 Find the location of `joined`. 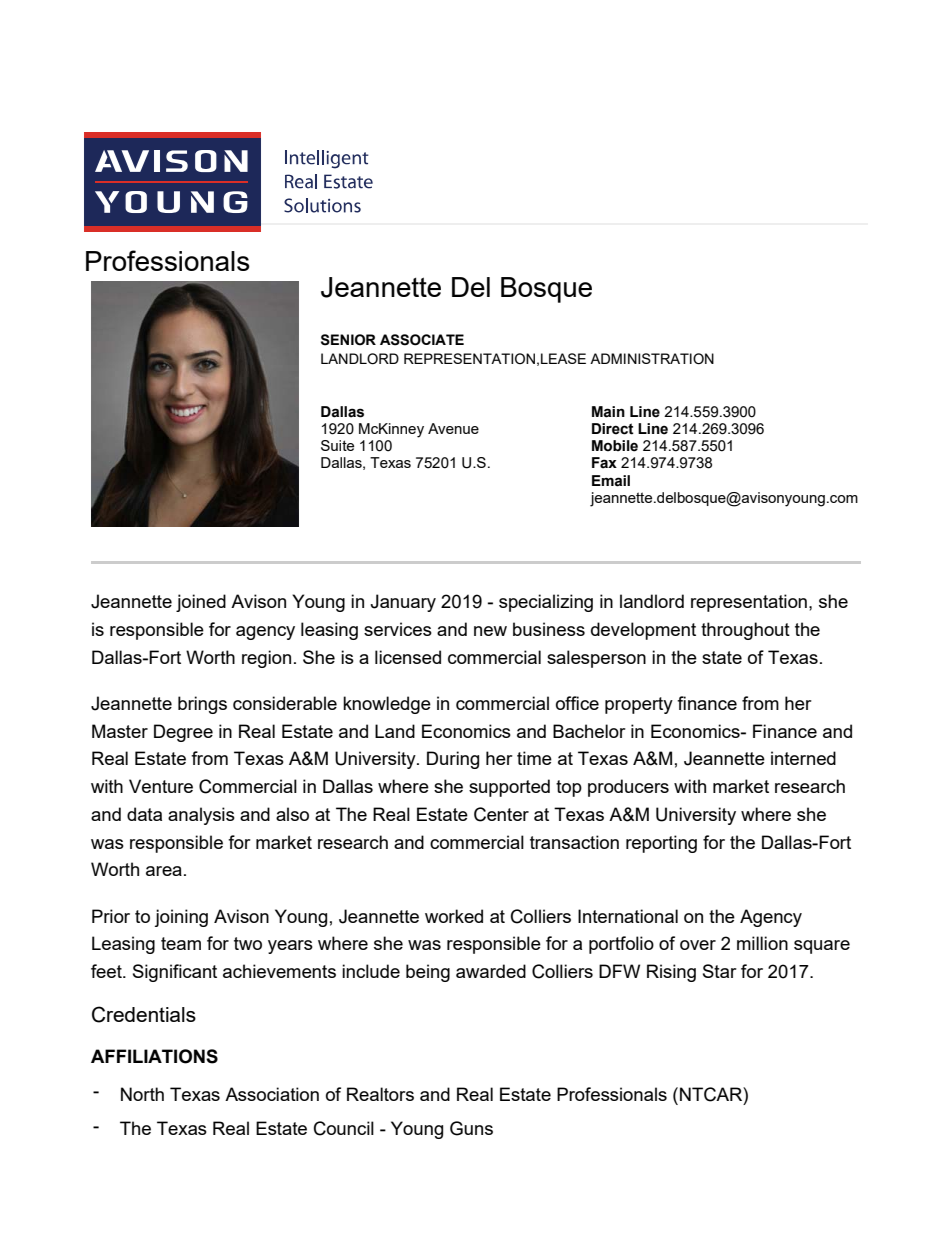

joined is located at coordinates (201, 603).
